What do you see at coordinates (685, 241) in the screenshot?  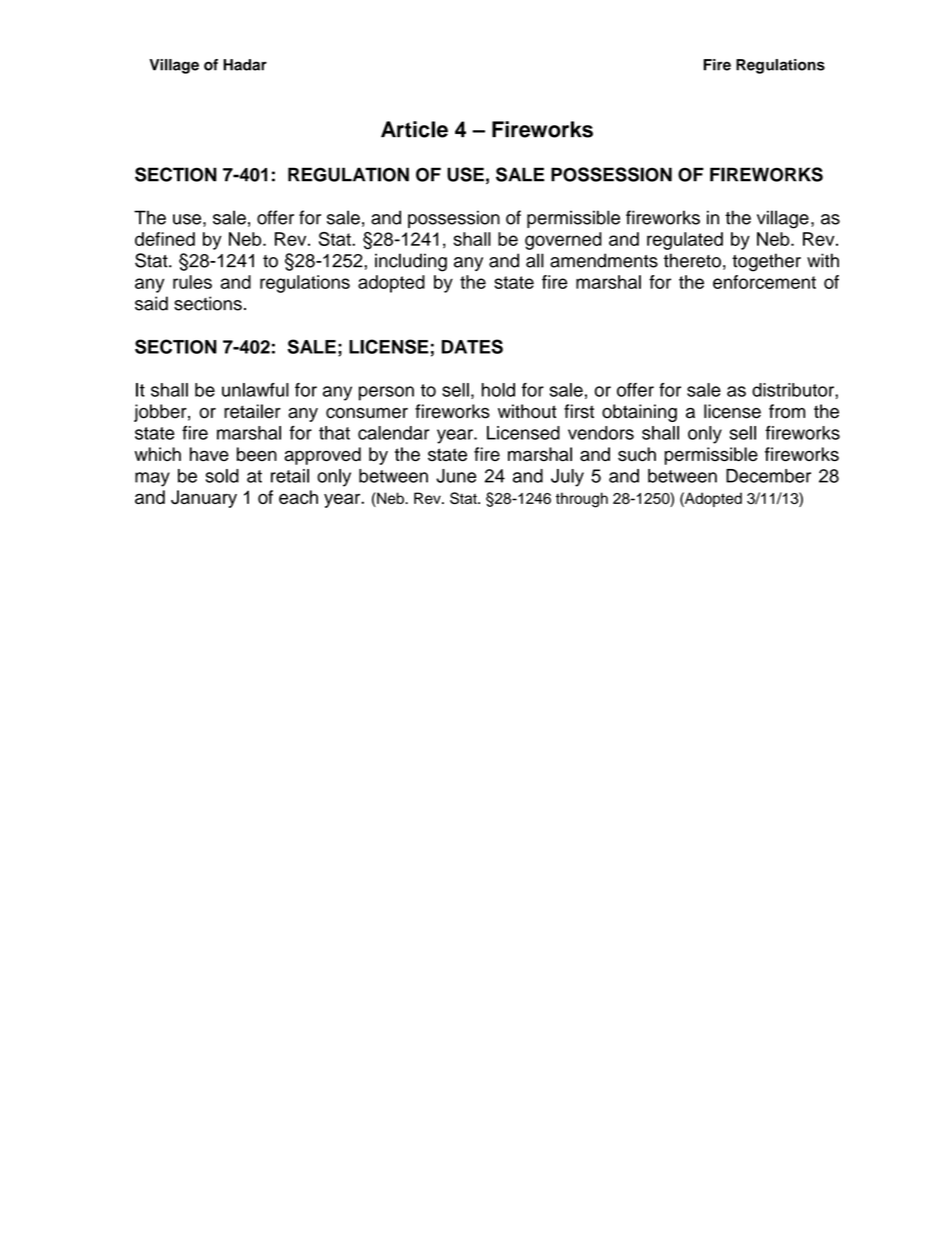 I see `regulated` at bounding box center [685, 241].
